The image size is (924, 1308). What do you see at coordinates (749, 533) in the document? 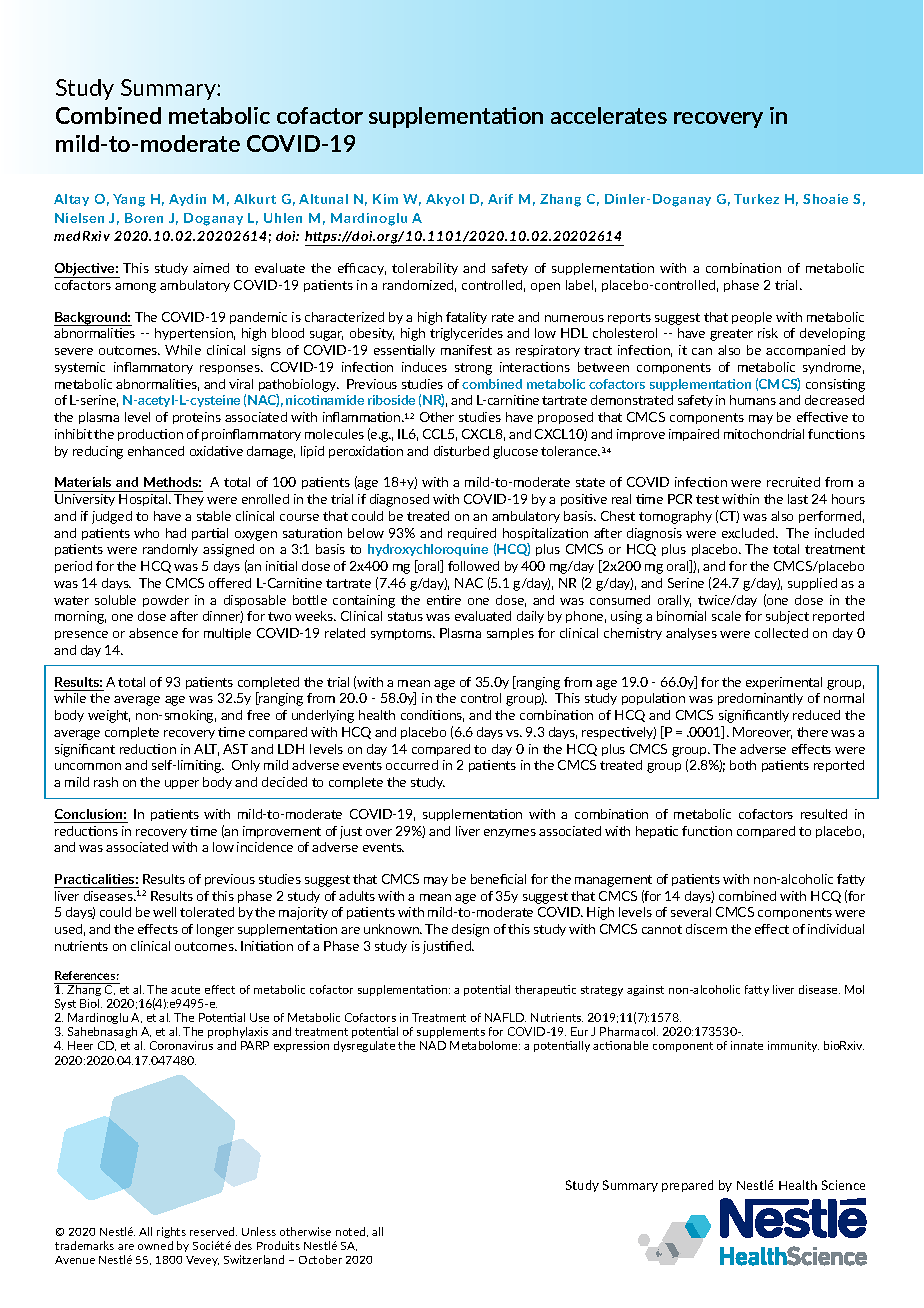
I see `excluded` at bounding box center [749, 533].
